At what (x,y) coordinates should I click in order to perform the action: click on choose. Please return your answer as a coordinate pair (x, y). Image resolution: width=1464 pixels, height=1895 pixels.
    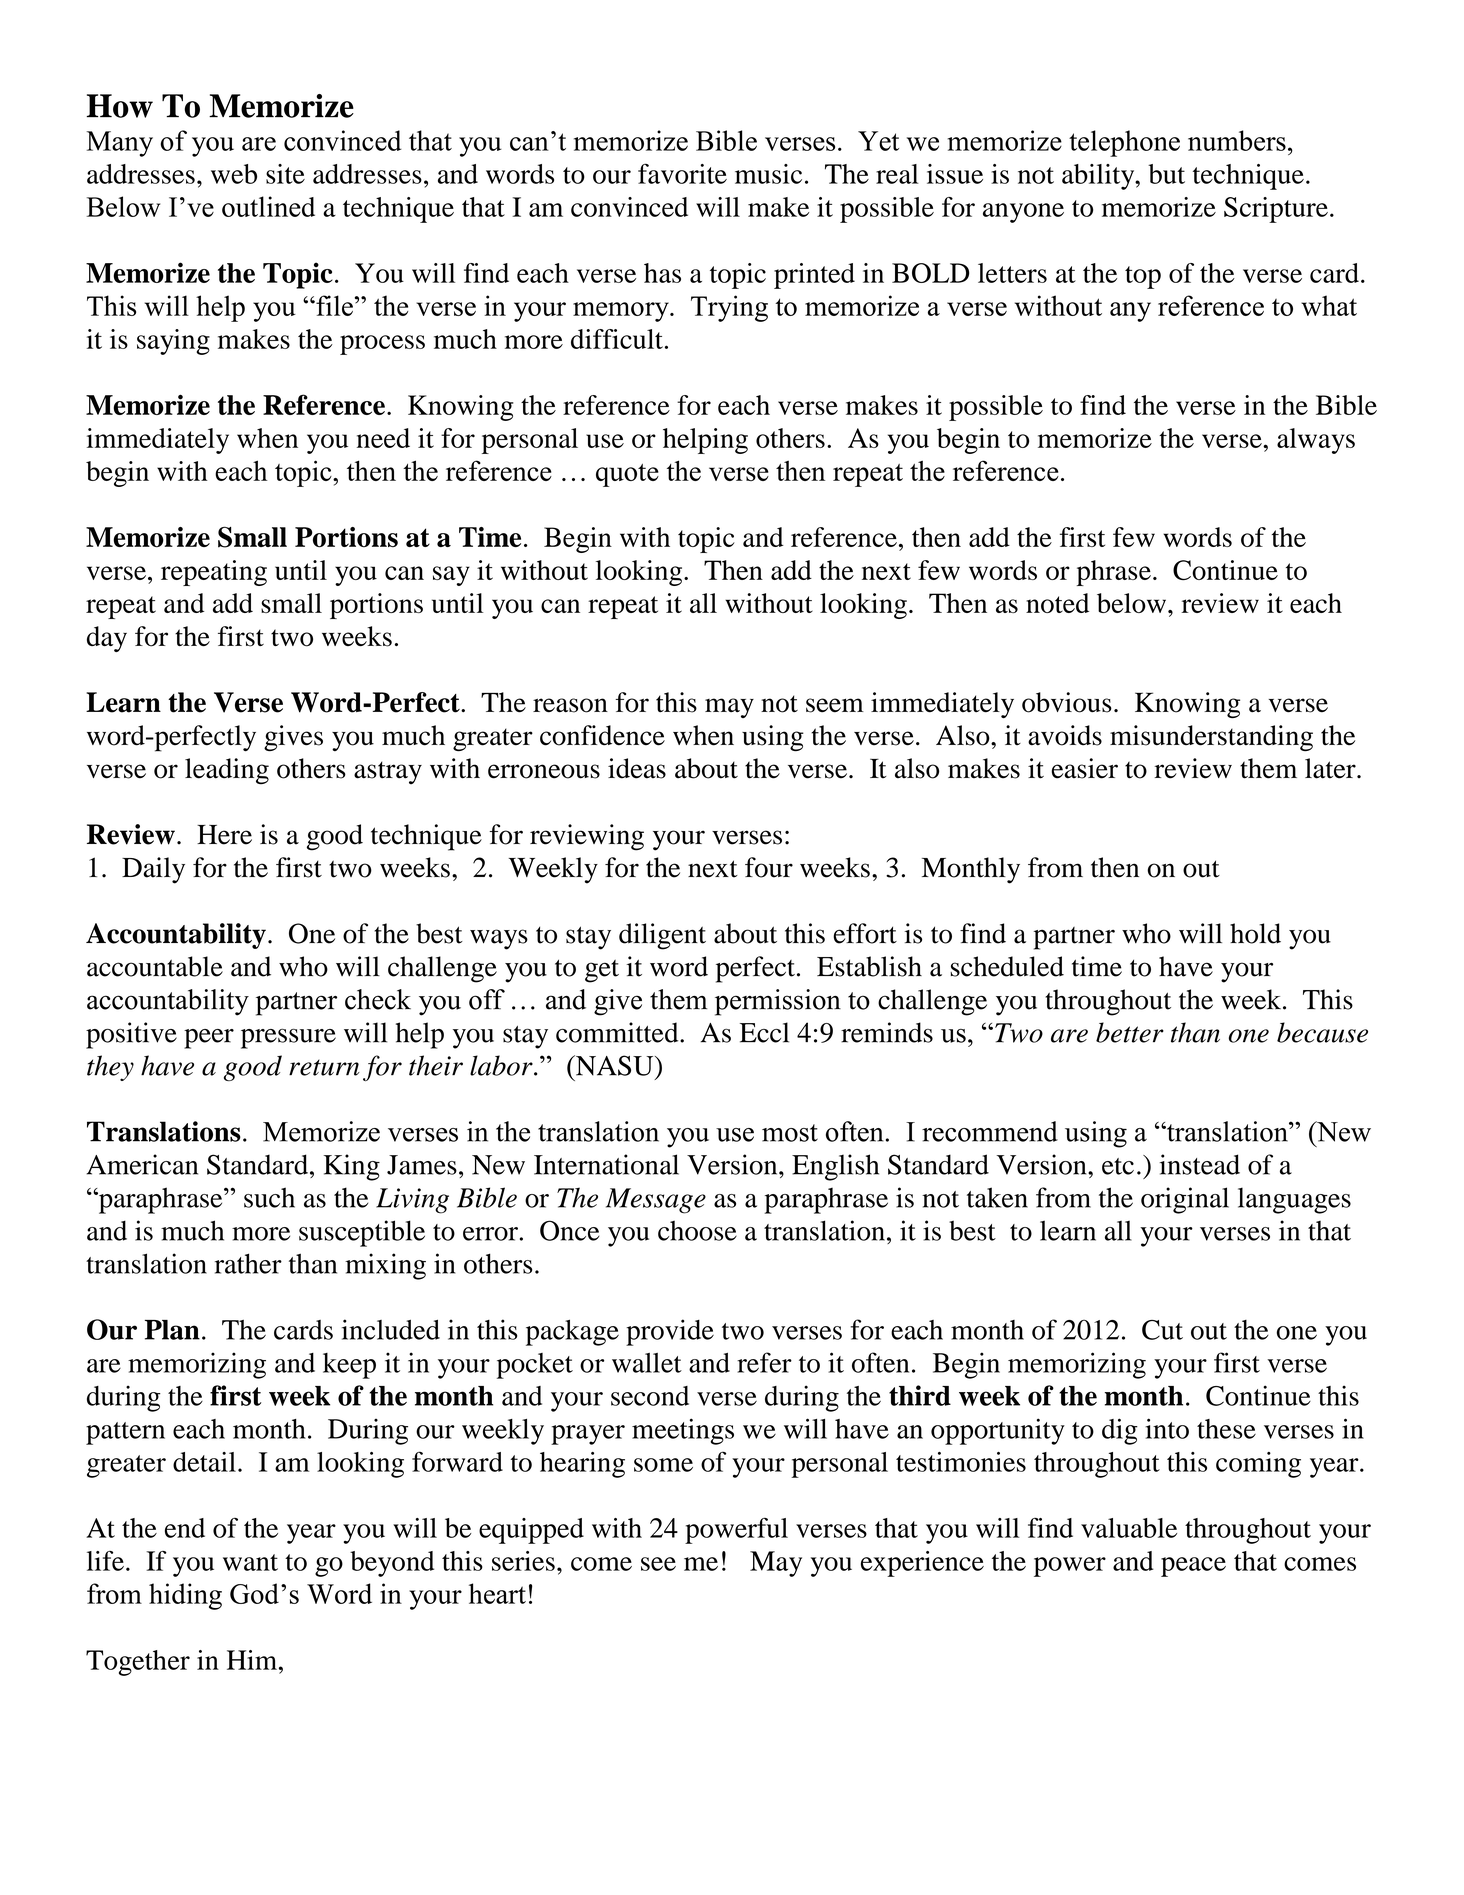
    Looking at the image, I should click on (697, 1230).
